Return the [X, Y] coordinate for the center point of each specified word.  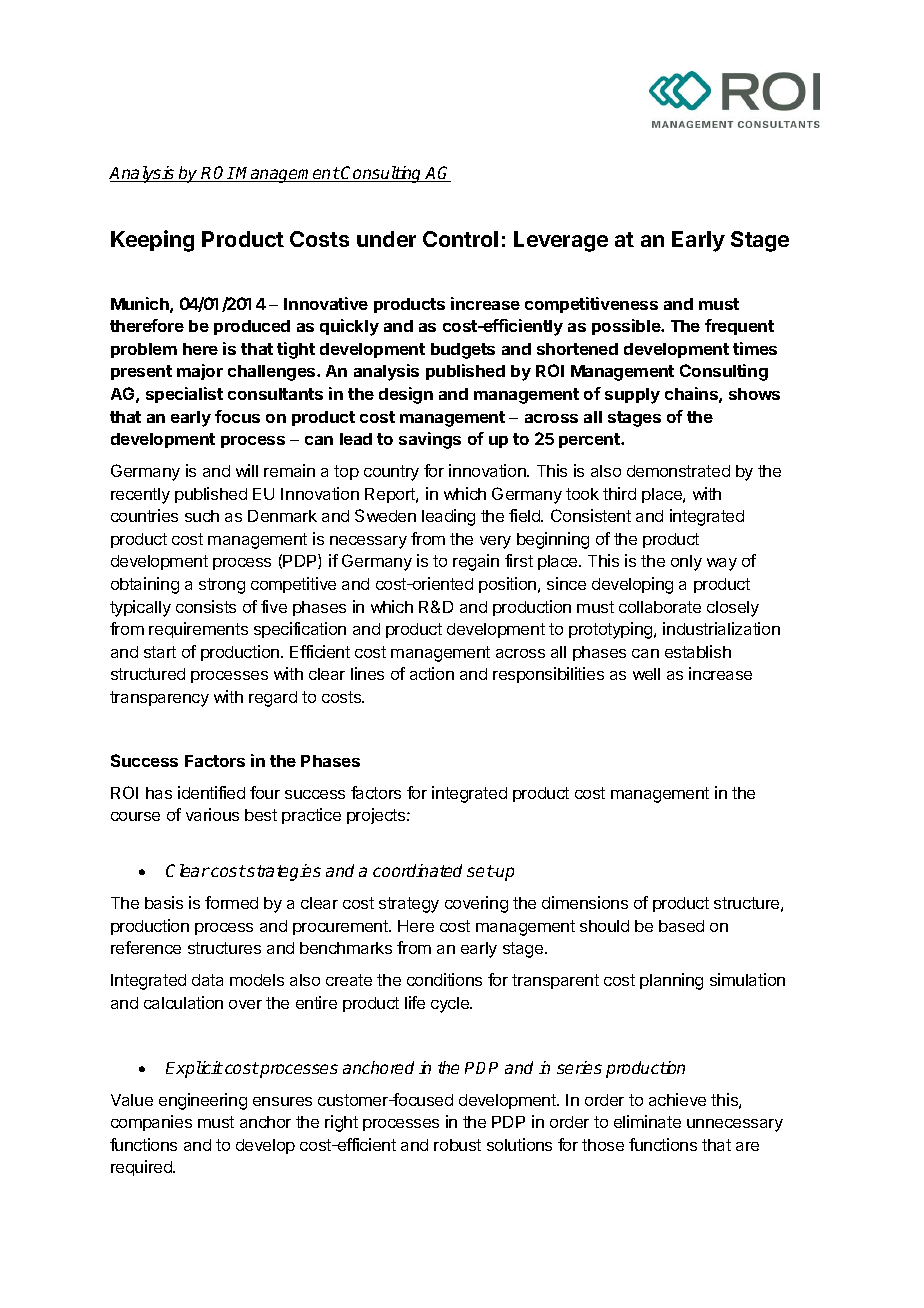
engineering [203, 1101]
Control [460, 239]
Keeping [152, 241]
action [432, 673]
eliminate [647, 1121]
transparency [159, 699]
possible [627, 327]
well [646, 674]
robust [457, 1145]
